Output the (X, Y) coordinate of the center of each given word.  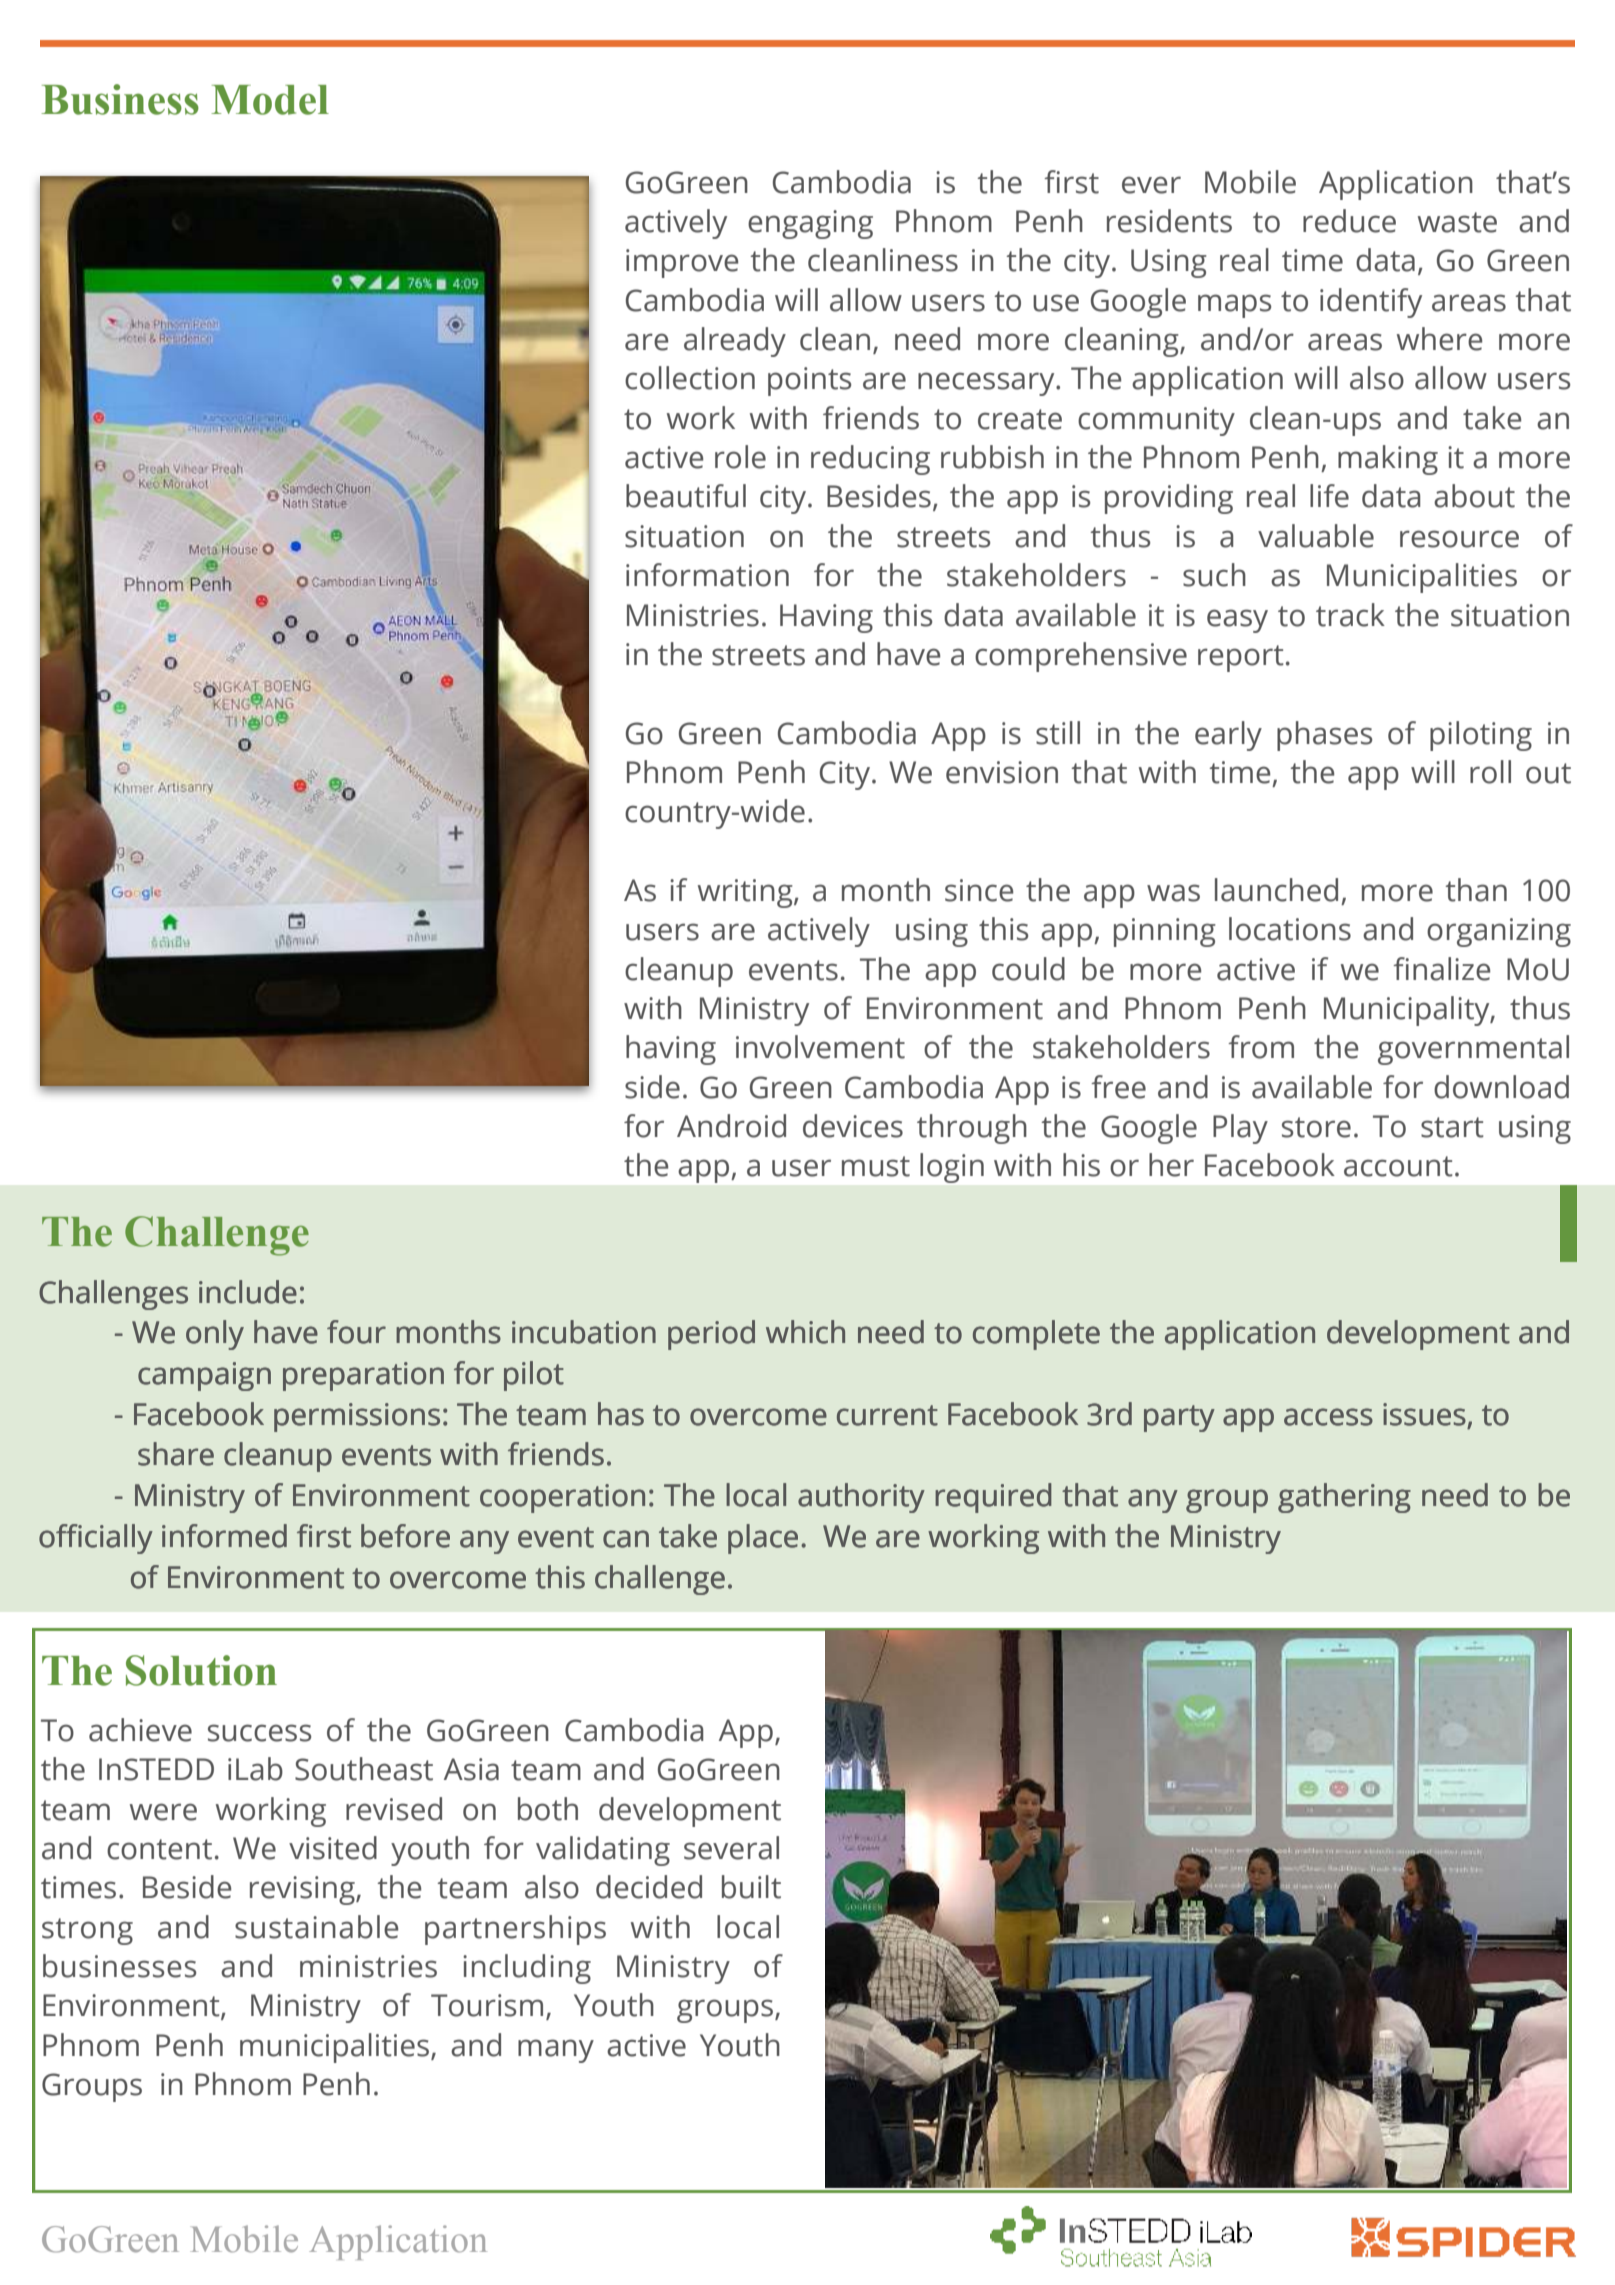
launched (1276, 890)
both (548, 1809)
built (751, 1887)
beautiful (686, 496)
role (740, 457)
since (979, 890)
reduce (1349, 221)
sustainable (316, 1927)
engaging (810, 224)
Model (270, 100)
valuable (1316, 536)
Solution (201, 1670)
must (876, 1166)
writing (746, 893)
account (1398, 1166)
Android (731, 1126)
